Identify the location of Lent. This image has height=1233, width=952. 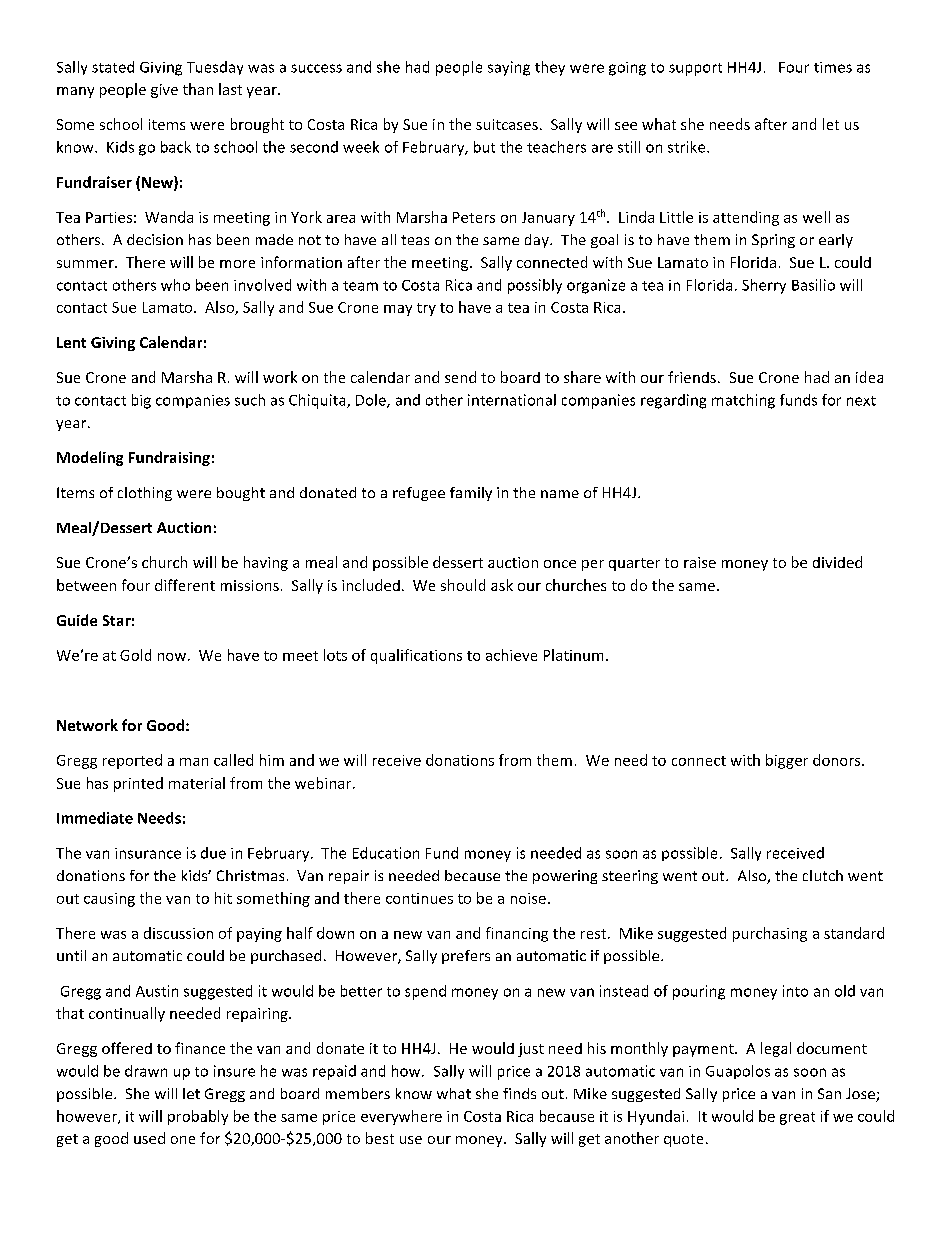
(71, 342).
